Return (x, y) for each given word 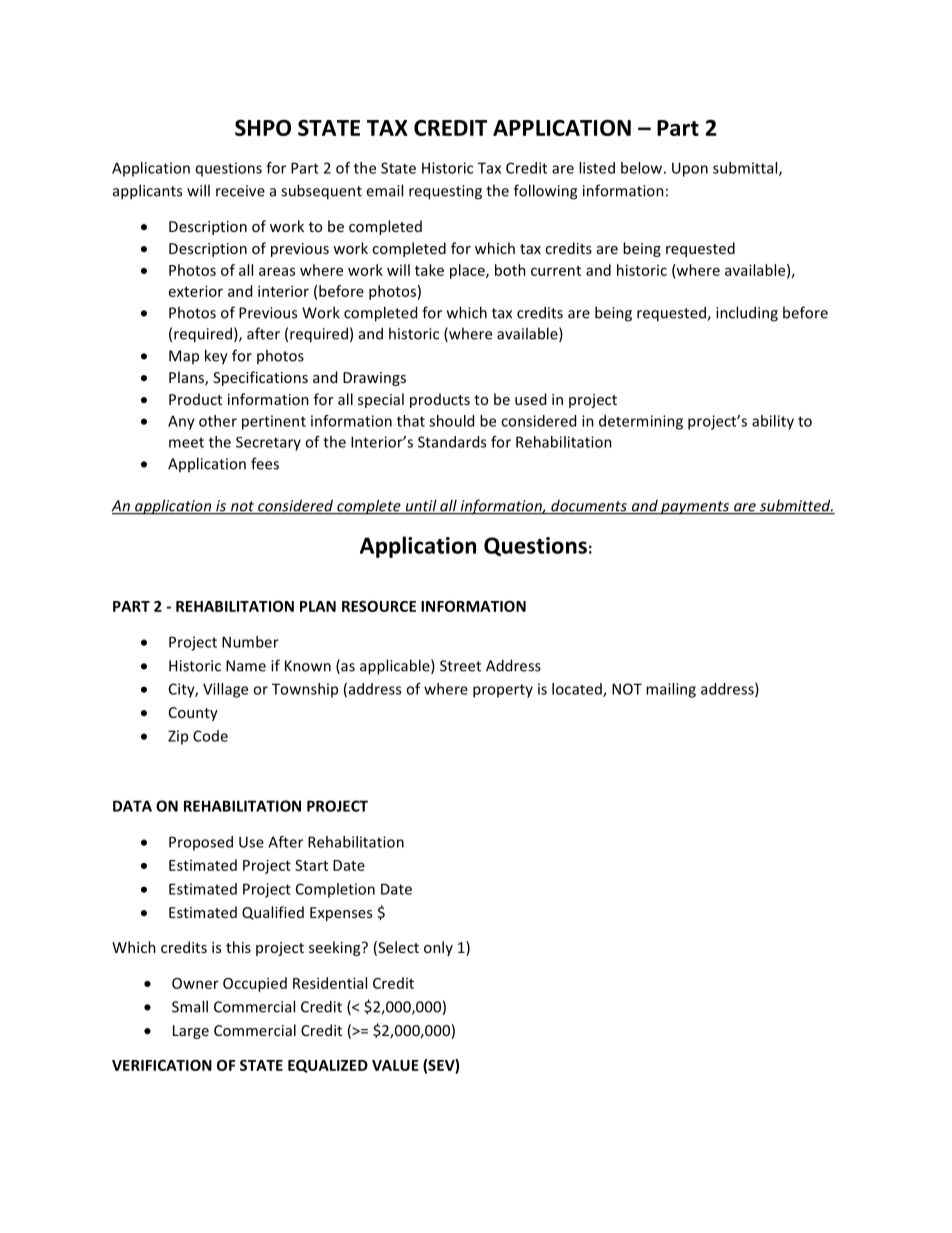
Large (191, 1032)
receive (240, 191)
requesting (445, 192)
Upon (690, 169)
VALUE (395, 1065)
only (438, 948)
